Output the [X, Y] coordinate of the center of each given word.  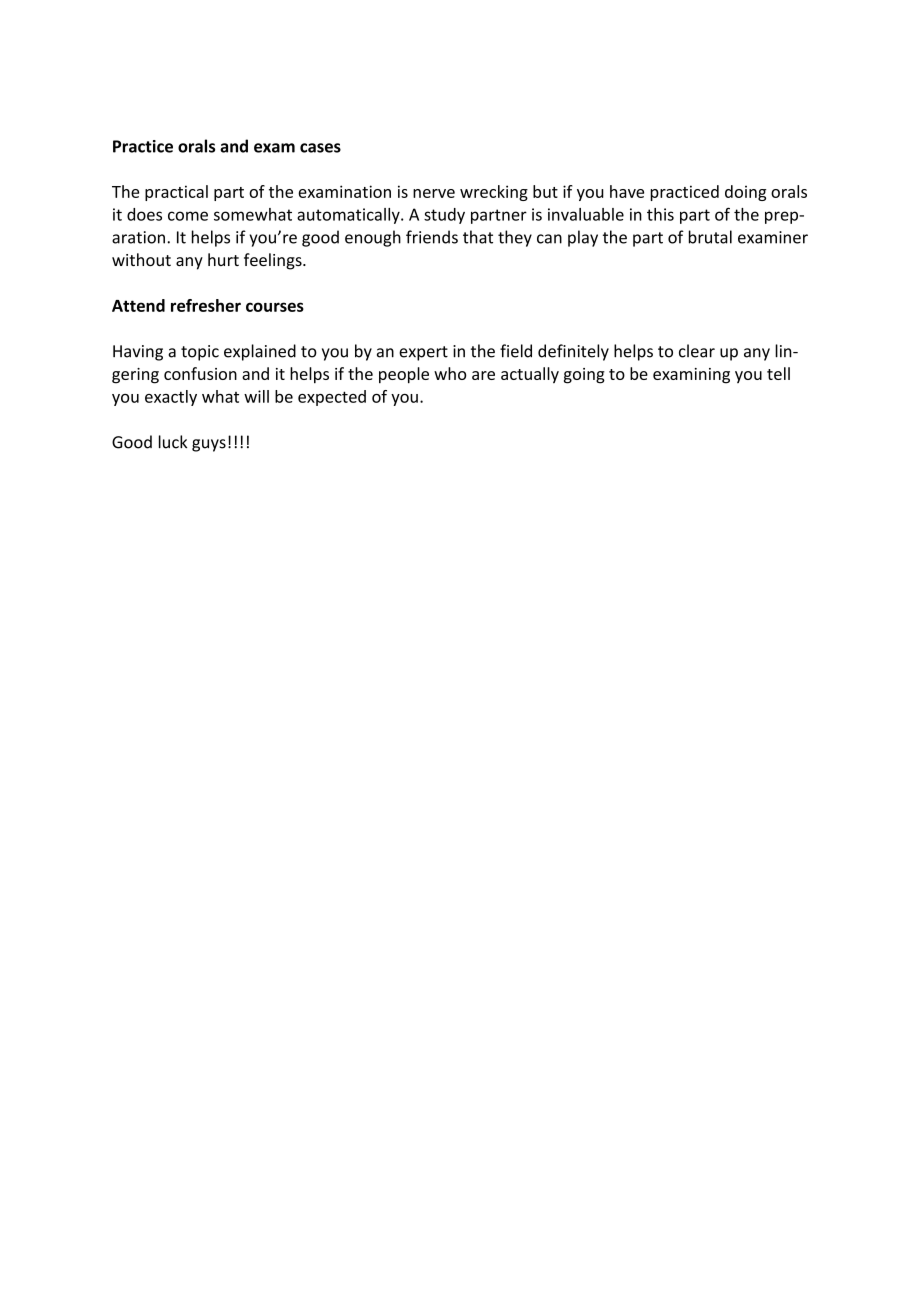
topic [200, 353]
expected [332, 398]
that [478, 237]
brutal [710, 237]
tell [778, 373]
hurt [223, 259]
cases [320, 148]
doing [745, 193]
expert [423, 353]
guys [209, 445]
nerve [434, 193]
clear [697, 351]
